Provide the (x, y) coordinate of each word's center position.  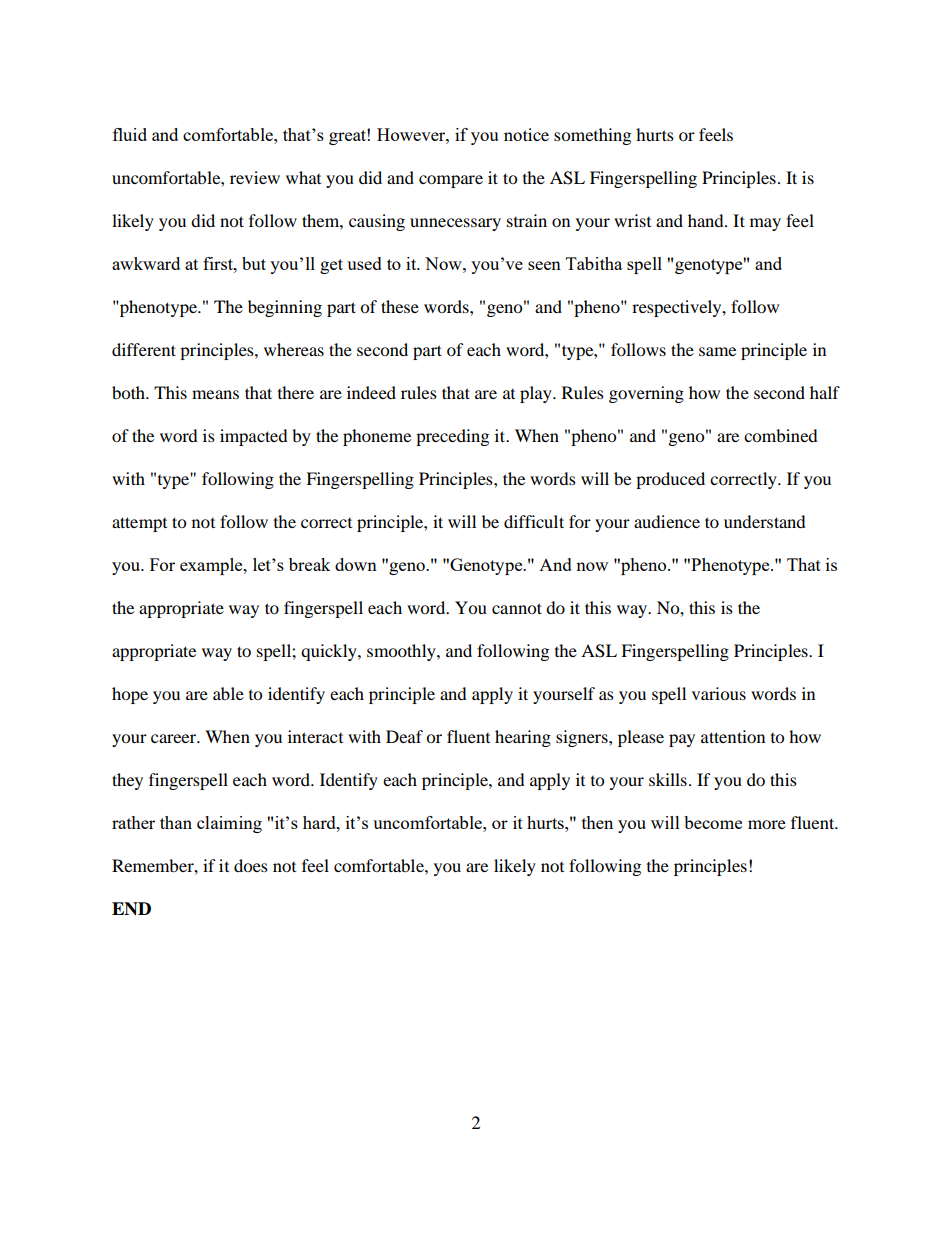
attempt (139, 524)
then (597, 822)
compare (451, 181)
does (251, 865)
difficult (534, 521)
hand (707, 220)
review (255, 177)
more (767, 824)
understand (765, 521)
